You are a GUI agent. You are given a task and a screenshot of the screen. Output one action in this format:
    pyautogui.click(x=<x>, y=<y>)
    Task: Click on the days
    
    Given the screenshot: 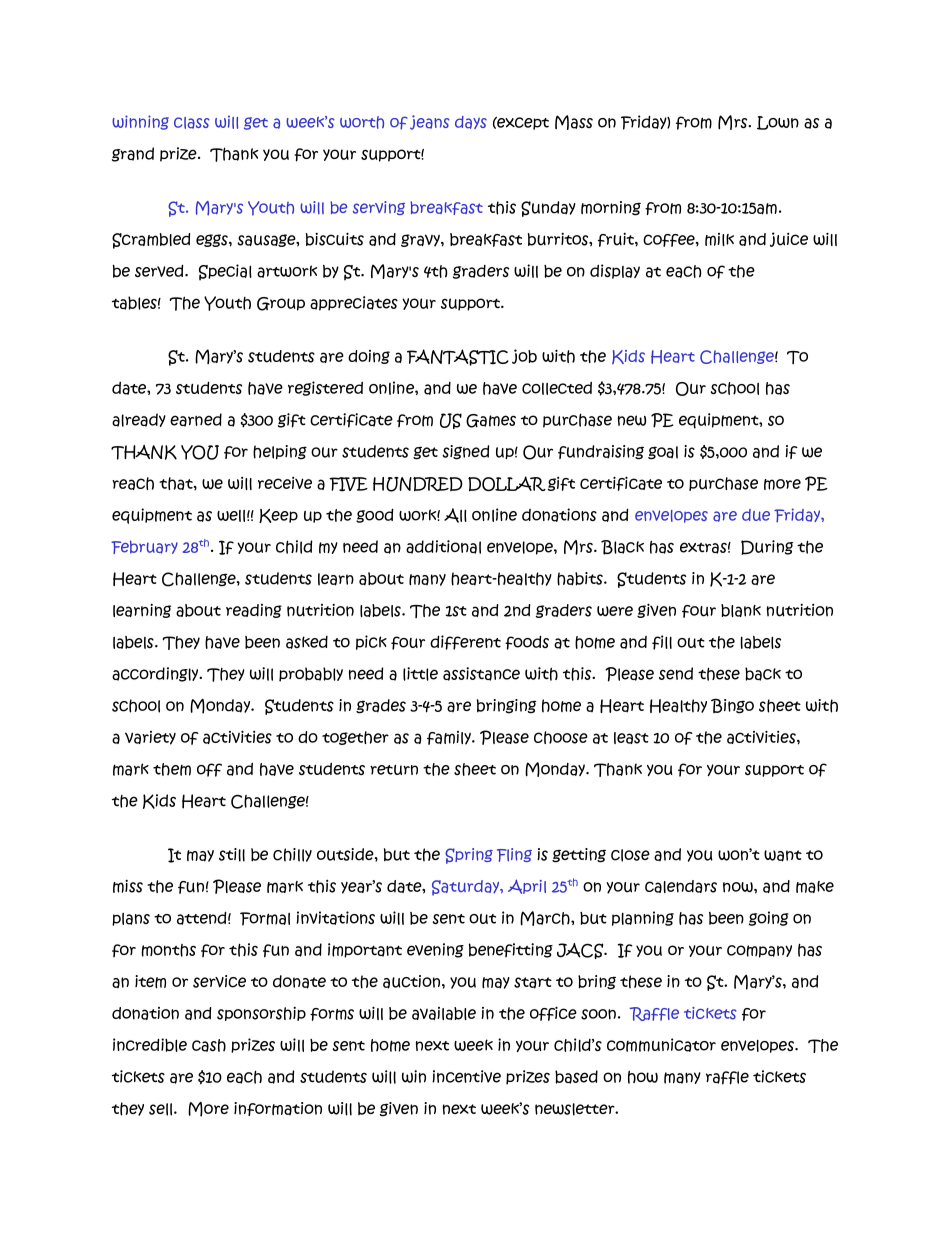 What is the action you would take?
    pyautogui.click(x=471, y=122)
